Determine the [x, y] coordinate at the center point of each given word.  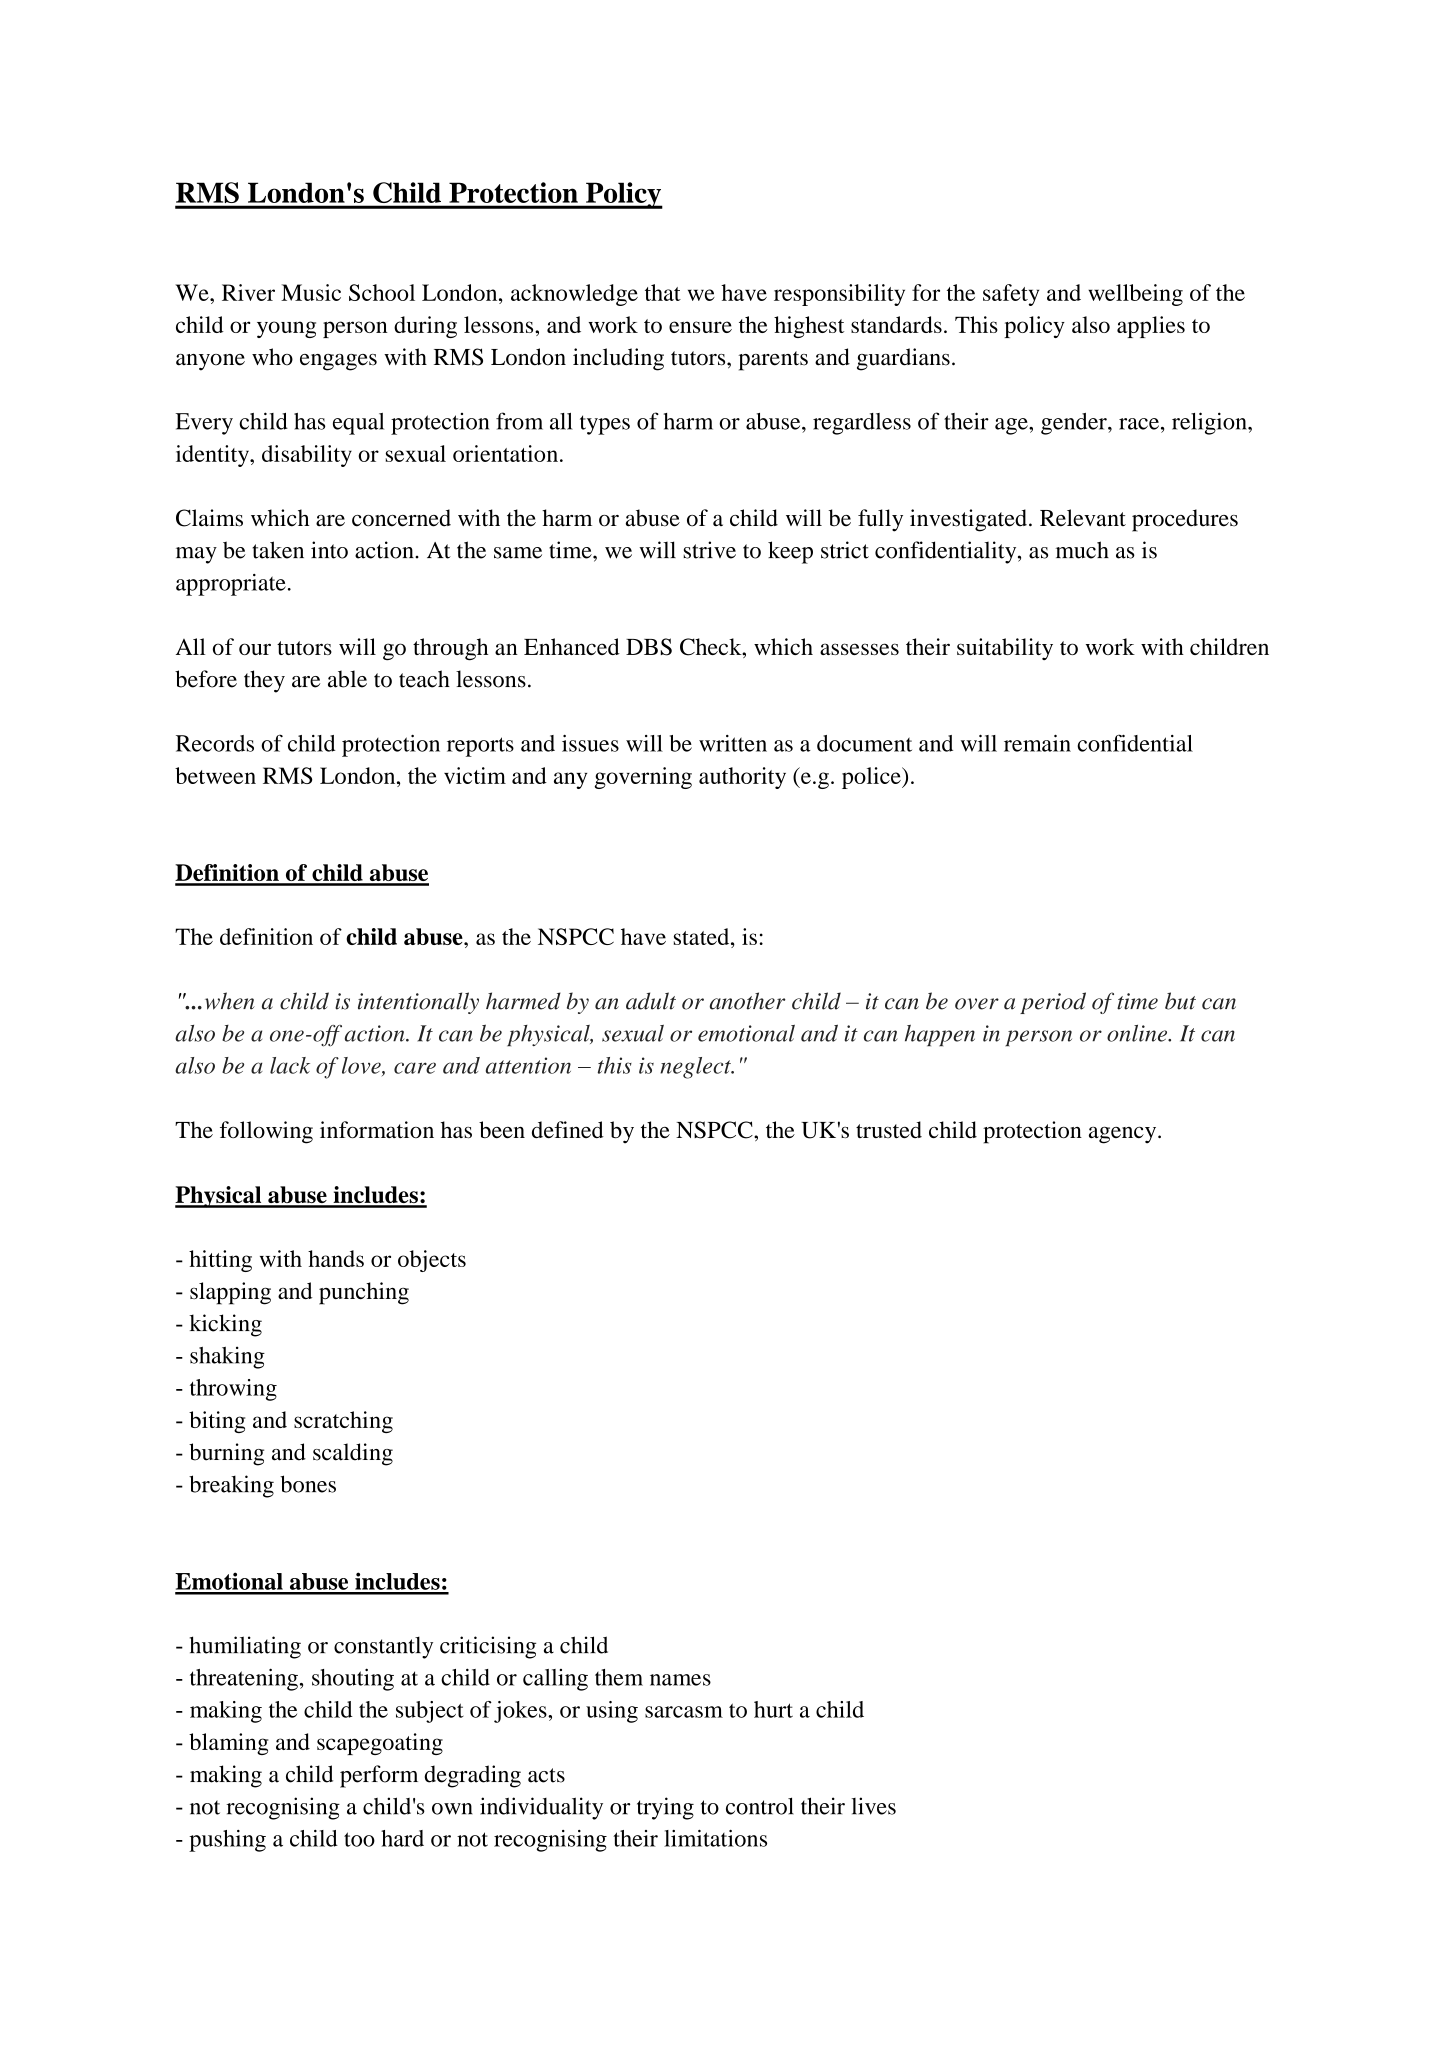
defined [568, 1129]
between [215, 775]
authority [742, 778]
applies [1151, 327]
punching [364, 1293]
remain [1037, 743]
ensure [700, 327]
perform [379, 1776]
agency [1124, 1135]
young [286, 329]
